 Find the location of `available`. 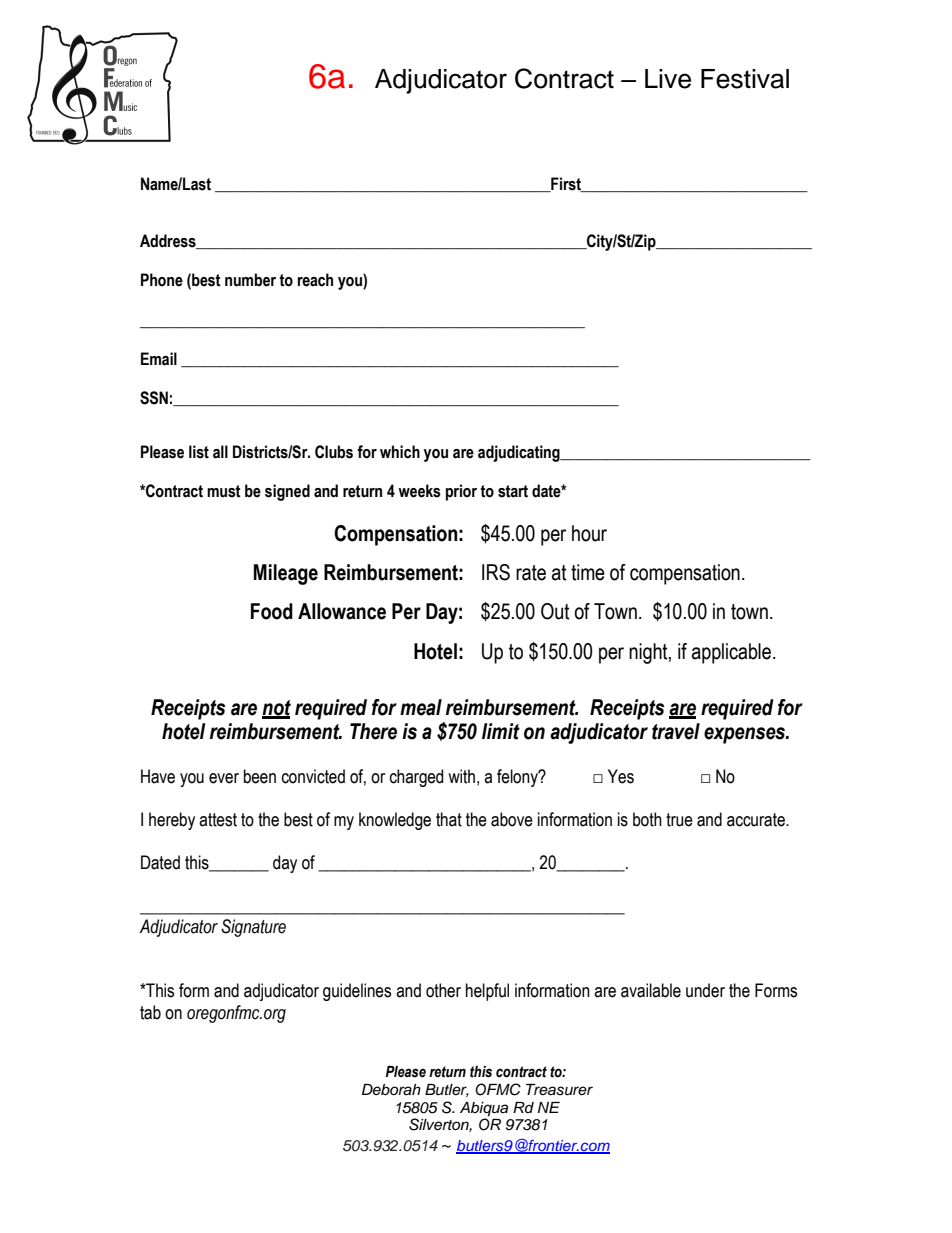

available is located at coordinates (651, 990).
